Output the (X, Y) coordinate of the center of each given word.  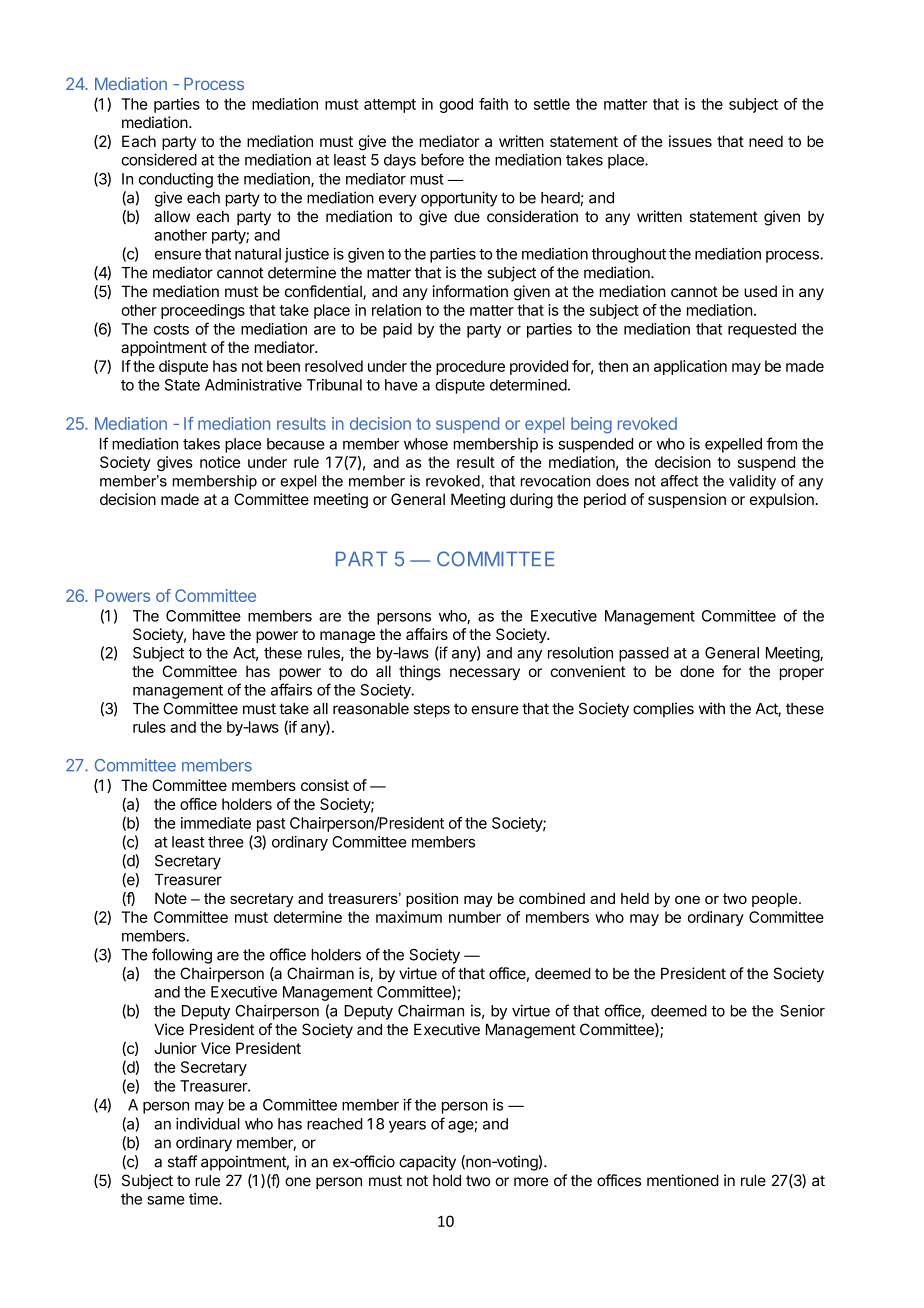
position (432, 900)
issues (690, 141)
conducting (176, 180)
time (204, 1199)
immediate (216, 823)
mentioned (683, 1180)
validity (752, 482)
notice (220, 462)
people (776, 900)
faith (493, 104)
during (531, 501)
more (531, 1182)
